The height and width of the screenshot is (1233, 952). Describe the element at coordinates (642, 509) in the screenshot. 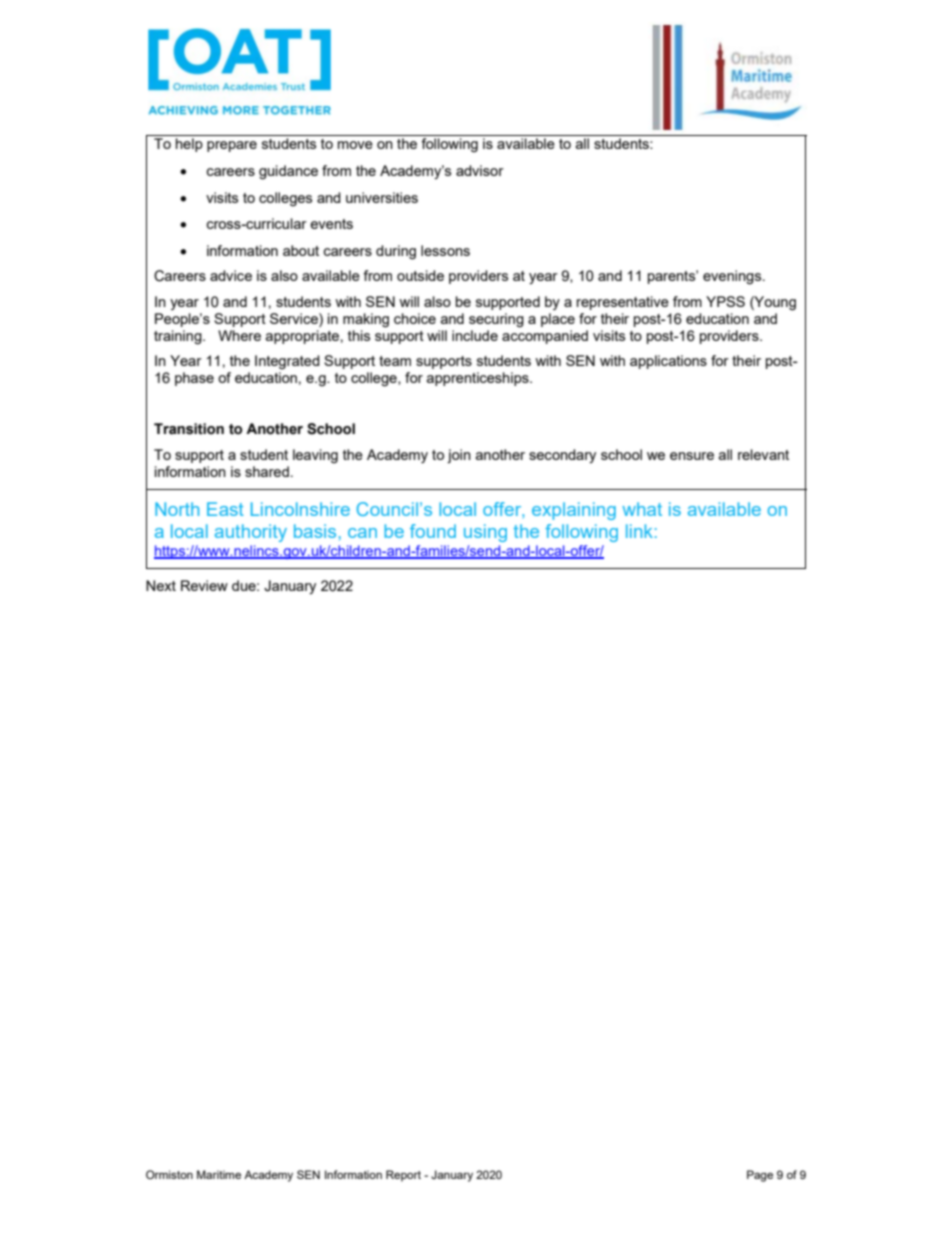

I see `what` at that location.
